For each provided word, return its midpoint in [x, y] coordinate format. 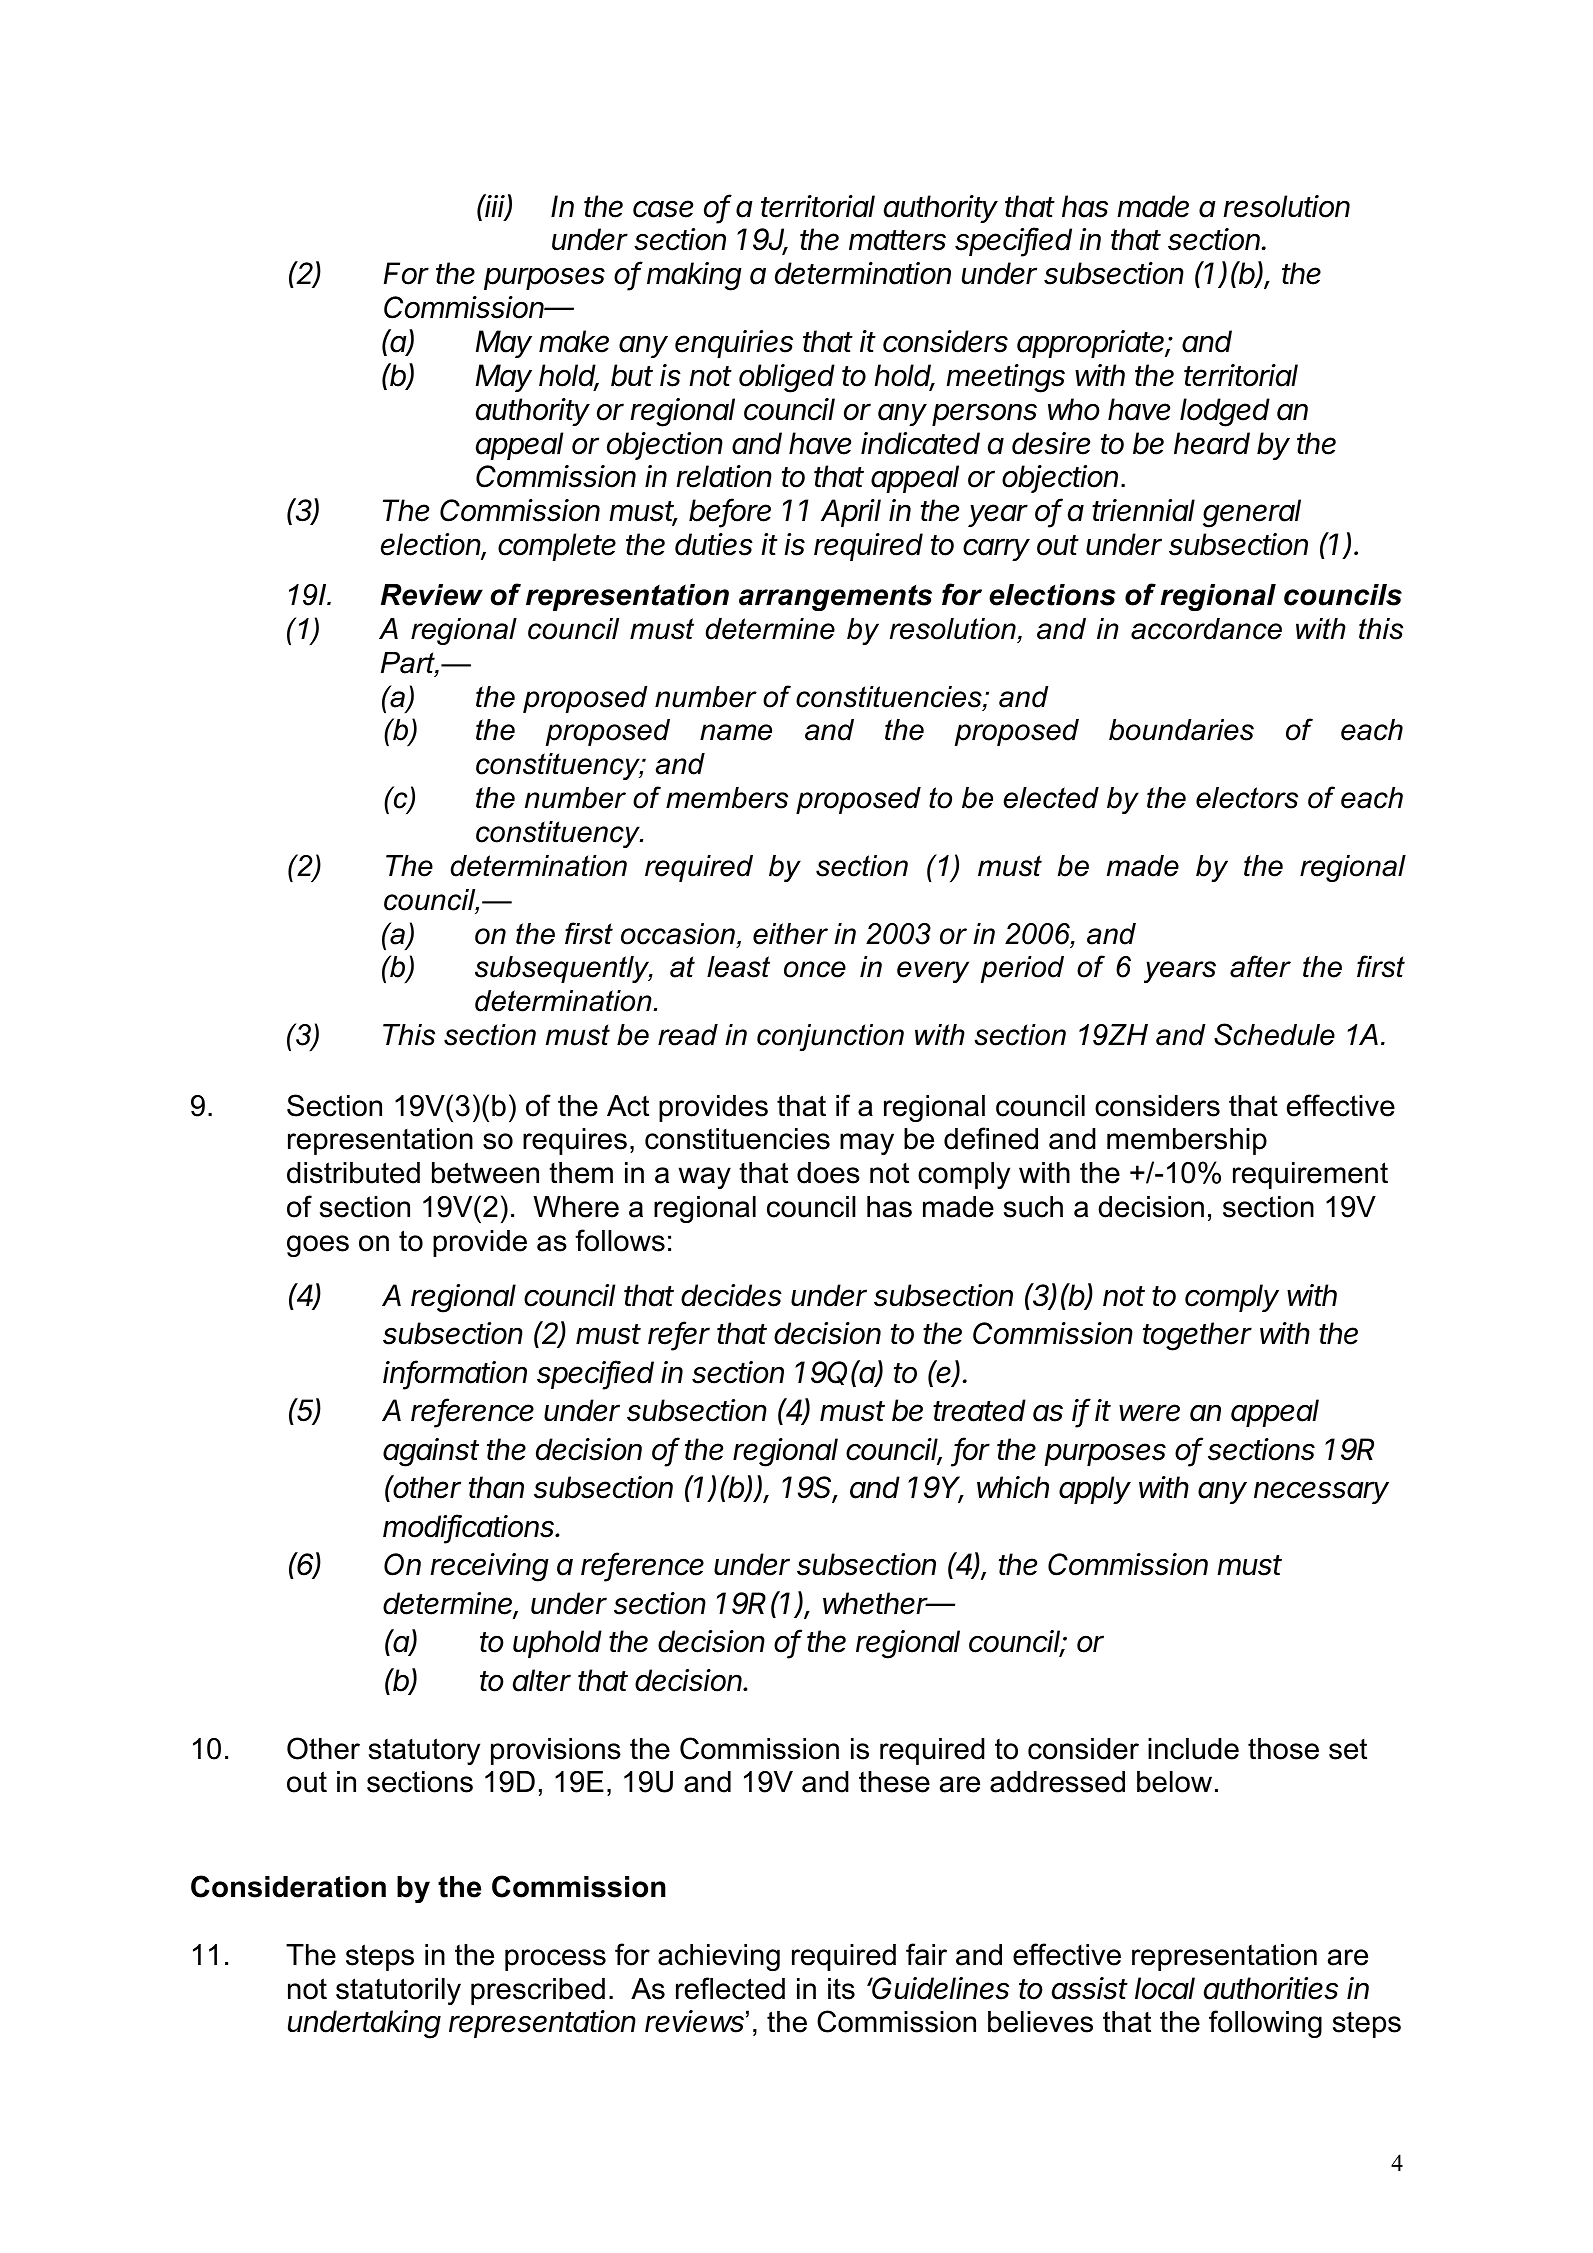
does [828, 1173]
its [841, 1989]
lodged [1225, 412]
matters [897, 240]
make [574, 341]
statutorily [398, 1991]
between [485, 1173]
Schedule [1274, 1034]
